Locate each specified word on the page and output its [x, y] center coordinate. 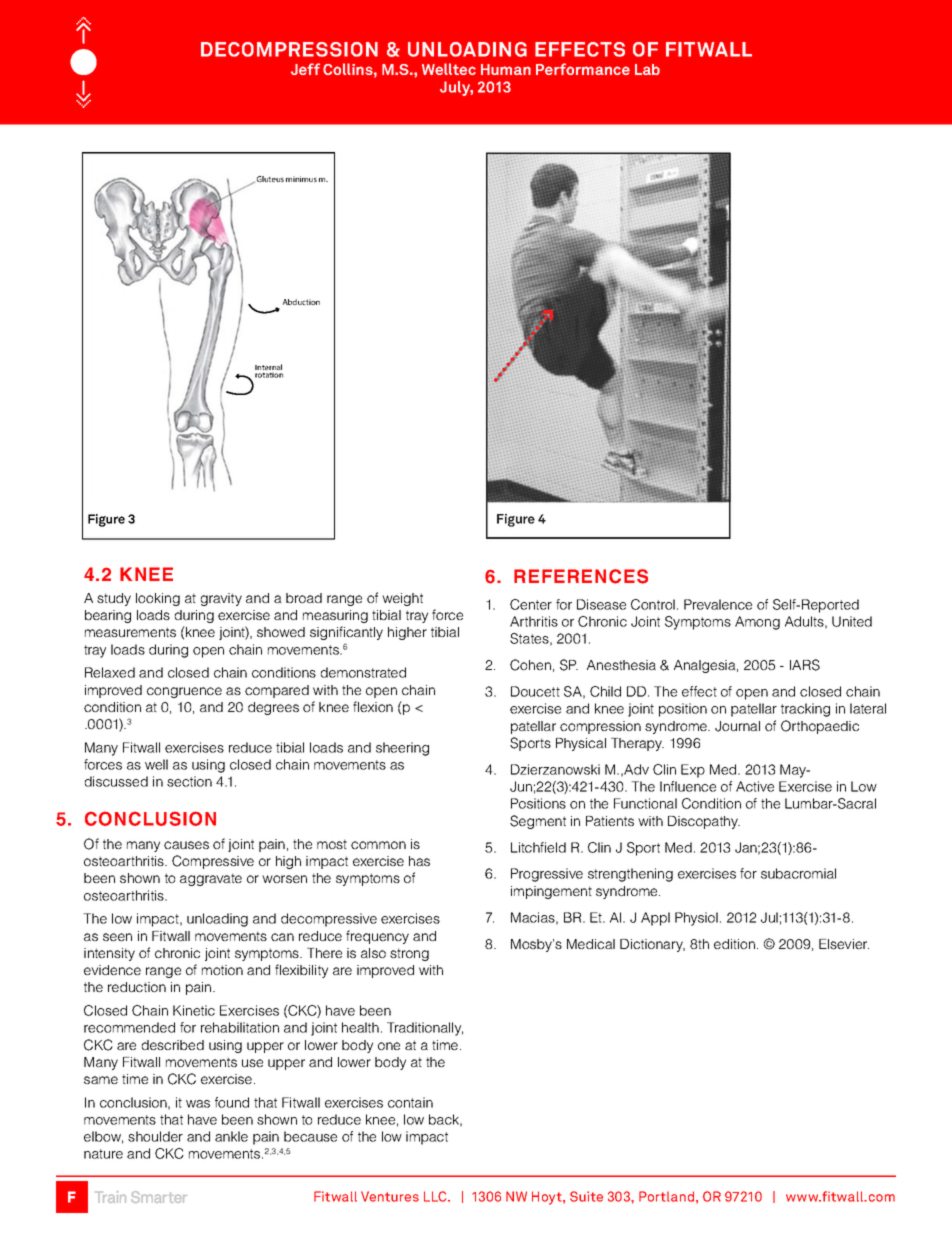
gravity [221, 599]
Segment [538, 822]
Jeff [305, 69]
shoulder [155, 1136]
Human [506, 69]
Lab [647, 69]
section [189, 781]
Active [755, 786]
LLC [436, 1196]
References [581, 576]
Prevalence [718, 604]
